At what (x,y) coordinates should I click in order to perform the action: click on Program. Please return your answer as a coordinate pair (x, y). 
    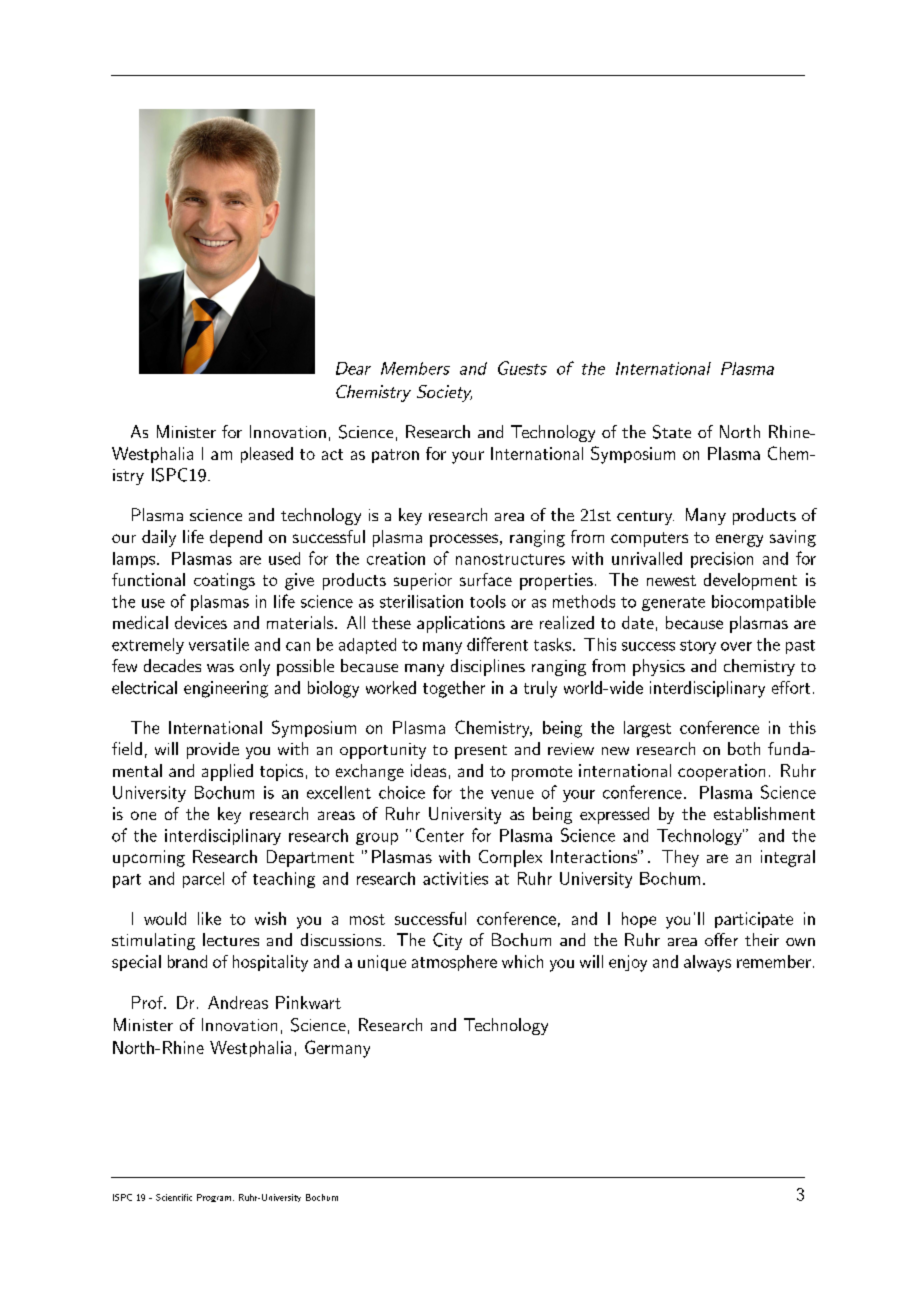
    Looking at the image, I should click on (214, 1198).
